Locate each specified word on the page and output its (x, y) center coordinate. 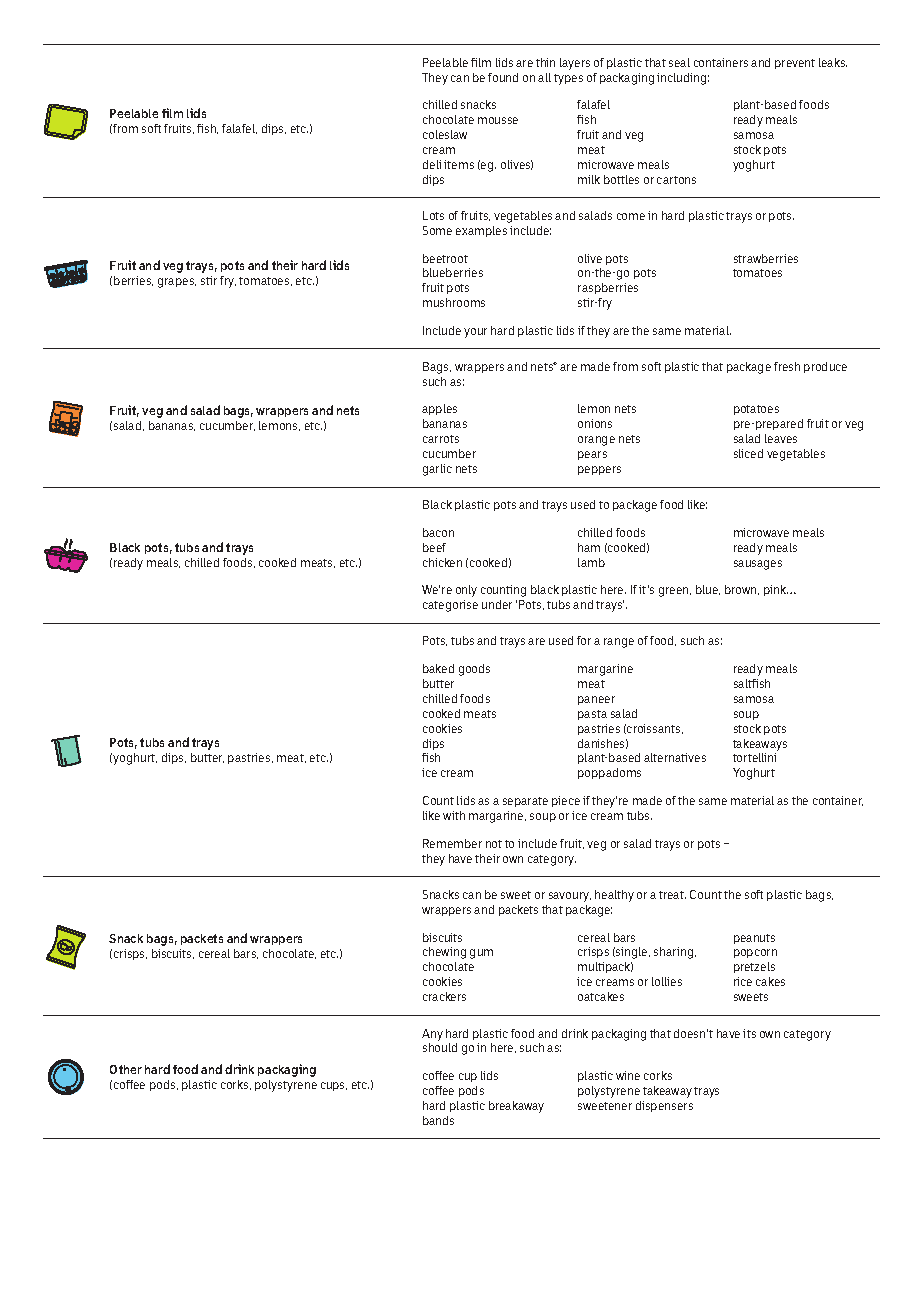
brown (742, 590)
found (503, 77)
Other (126, 1069)
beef (434, 547)
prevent (795, 64)
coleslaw (445, 134)
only (466, 591)
